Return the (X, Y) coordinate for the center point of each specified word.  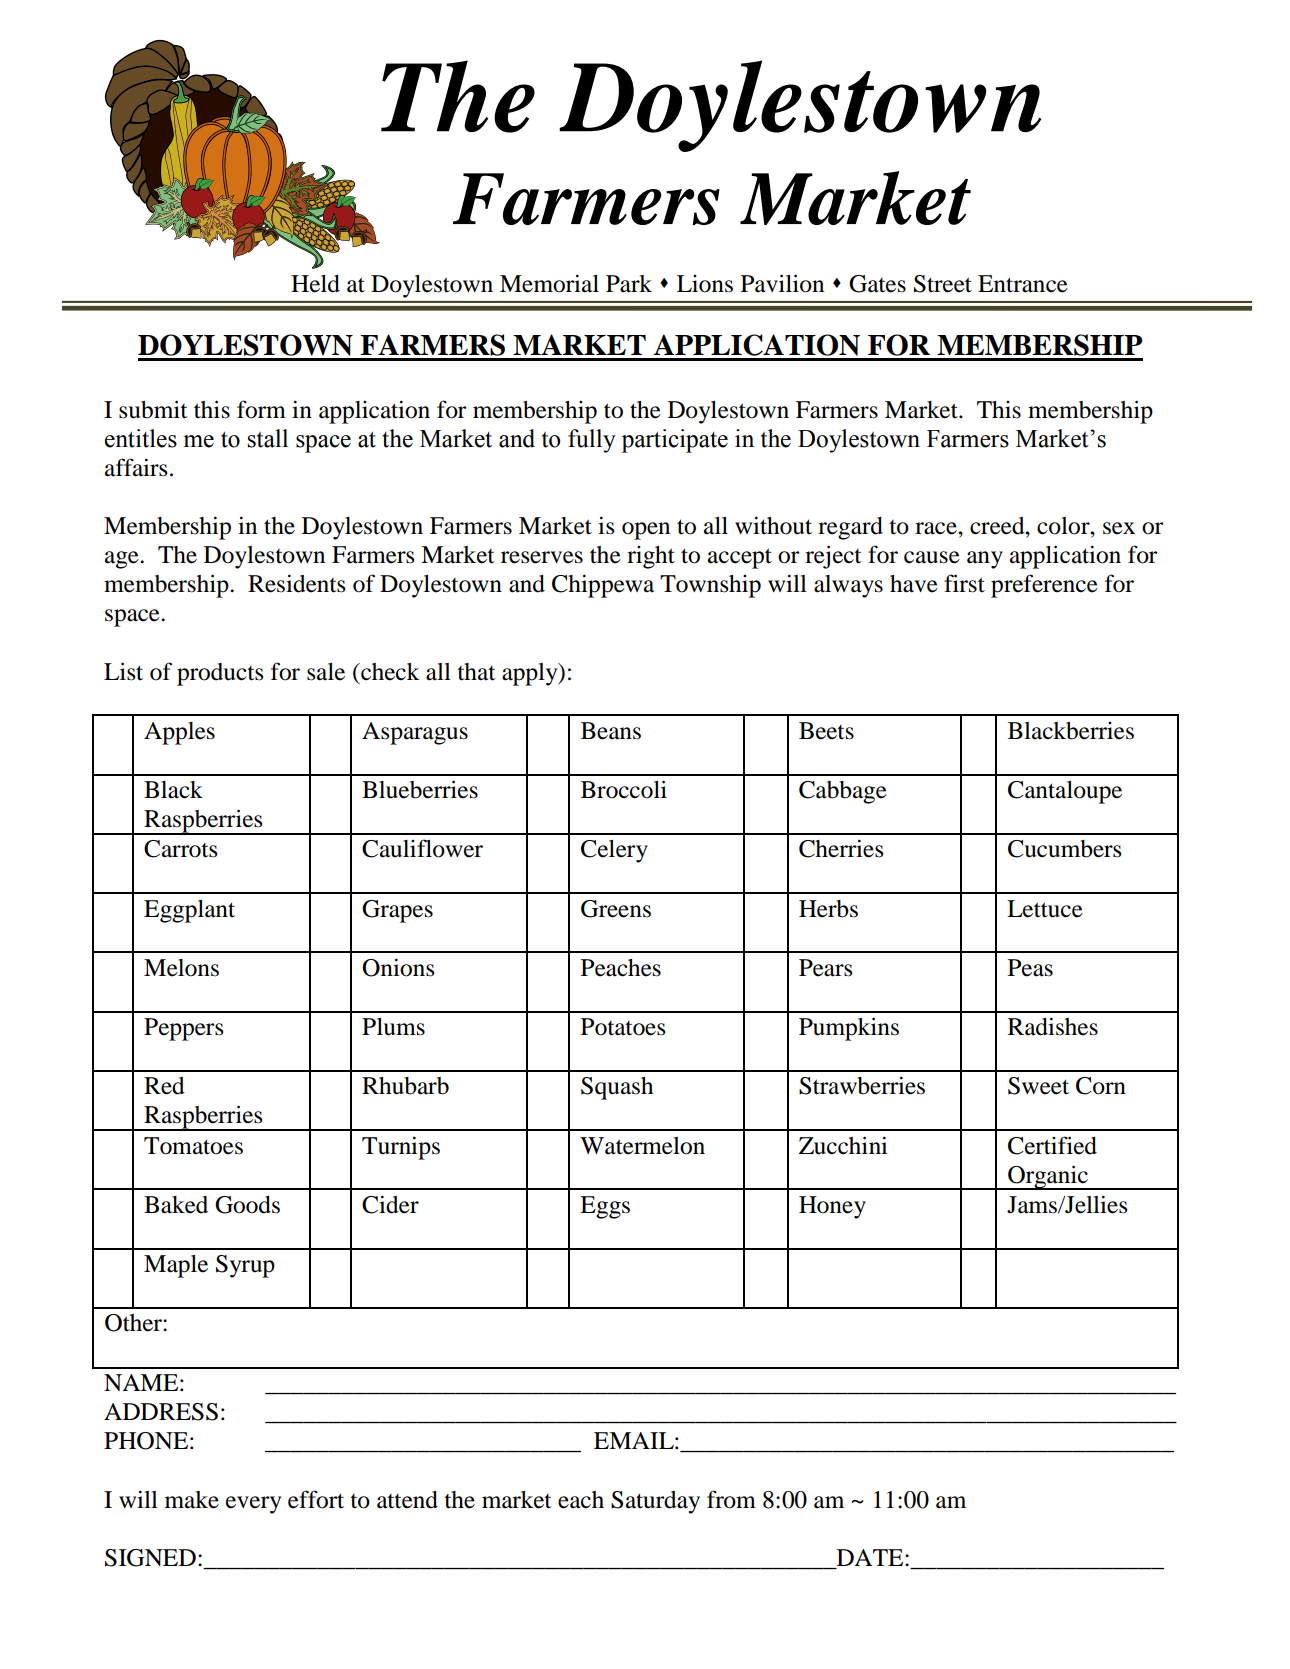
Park (629, 284)
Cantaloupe (1065, 792)
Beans (611, 731)
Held (315, 284)
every (253, 1505)
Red (164, 1086)
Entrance (1023, 284)
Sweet (1038, 1086)
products (220, 674)
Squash (617, 1088)
